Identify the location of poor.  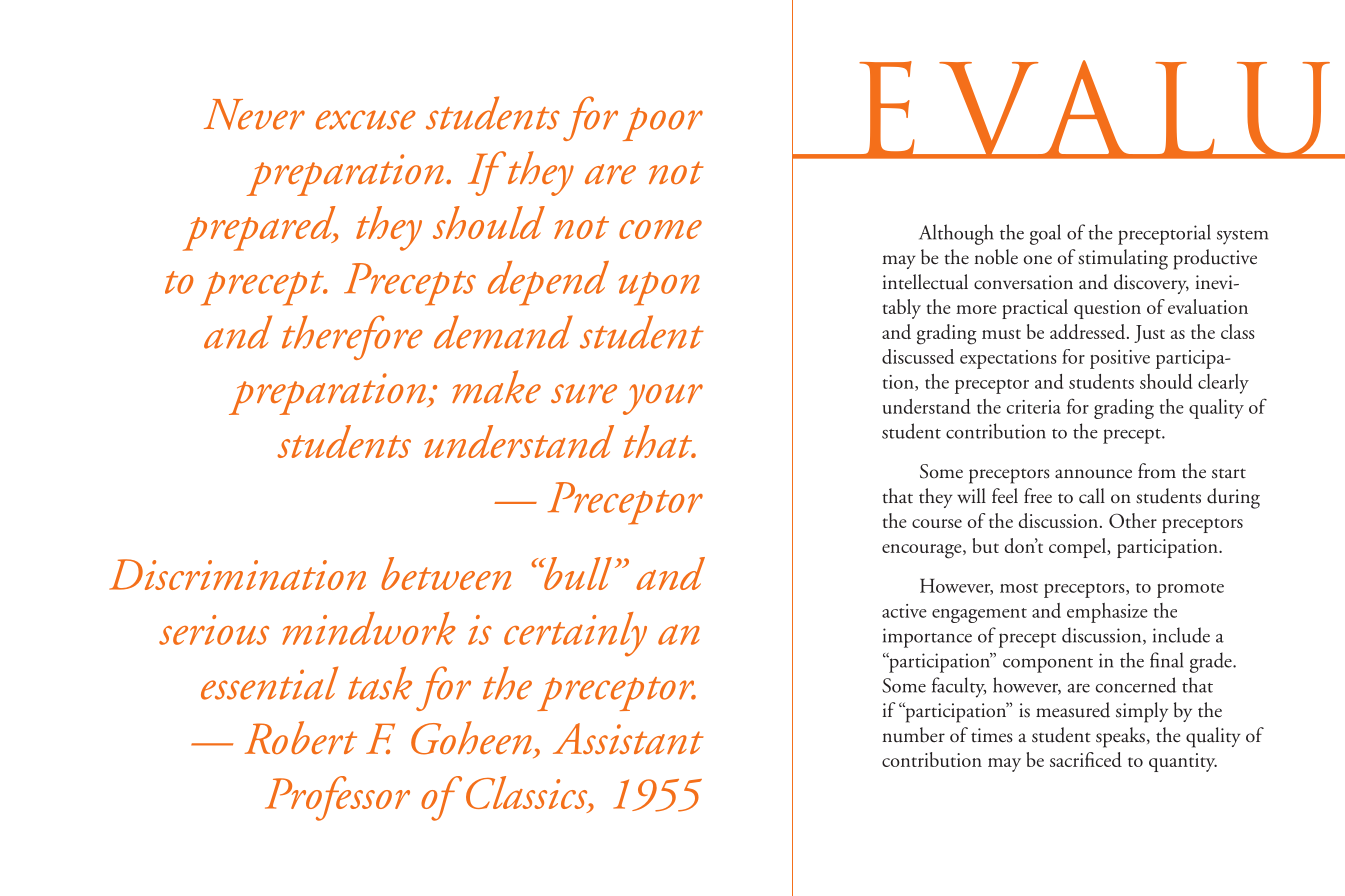
(663, 124).
